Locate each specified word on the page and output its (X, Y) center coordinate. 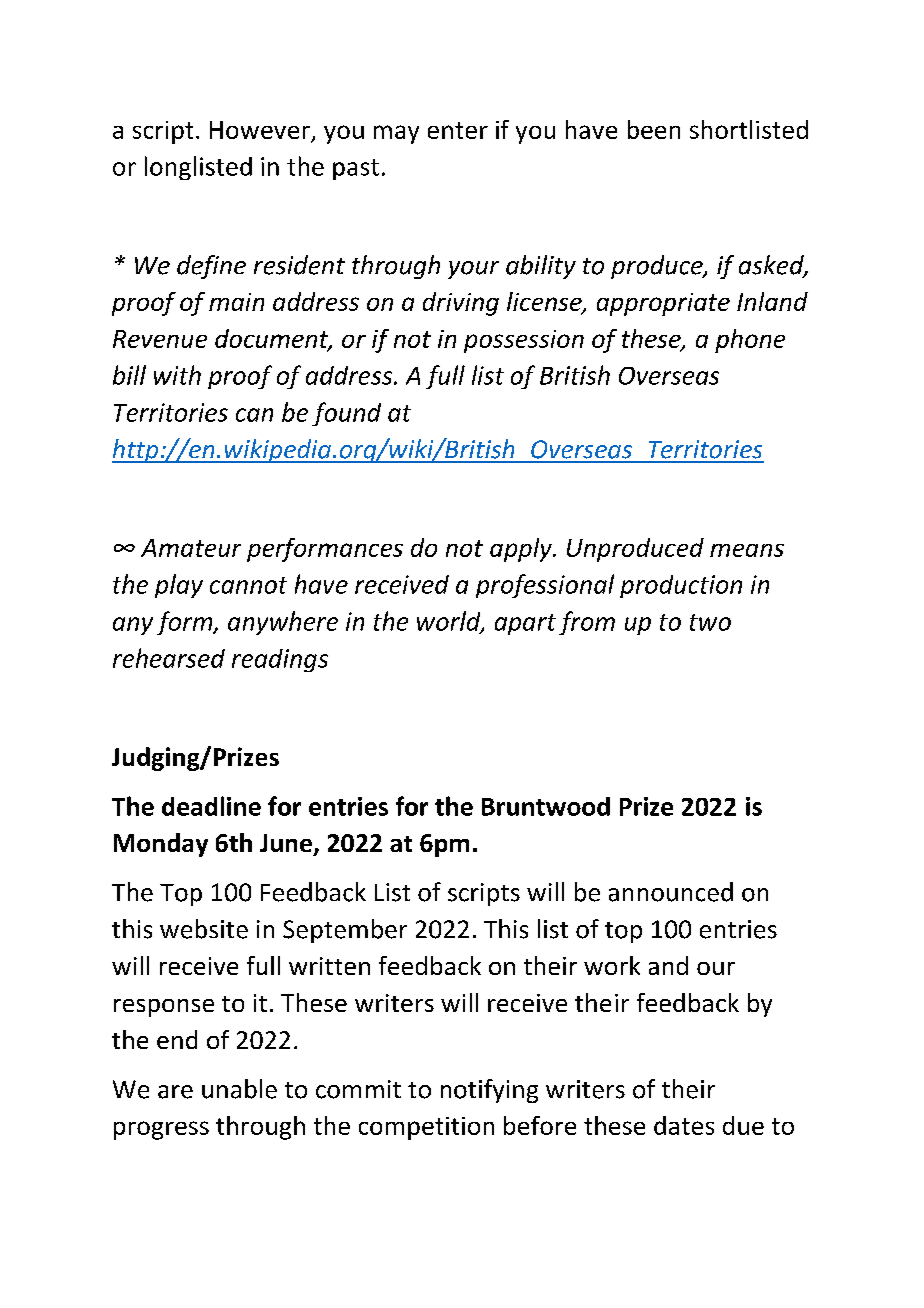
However (260, 130)
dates (684, 1125)
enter (458, 130)
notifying (489, 1091)
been (654, 129)
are (175, 1092)
